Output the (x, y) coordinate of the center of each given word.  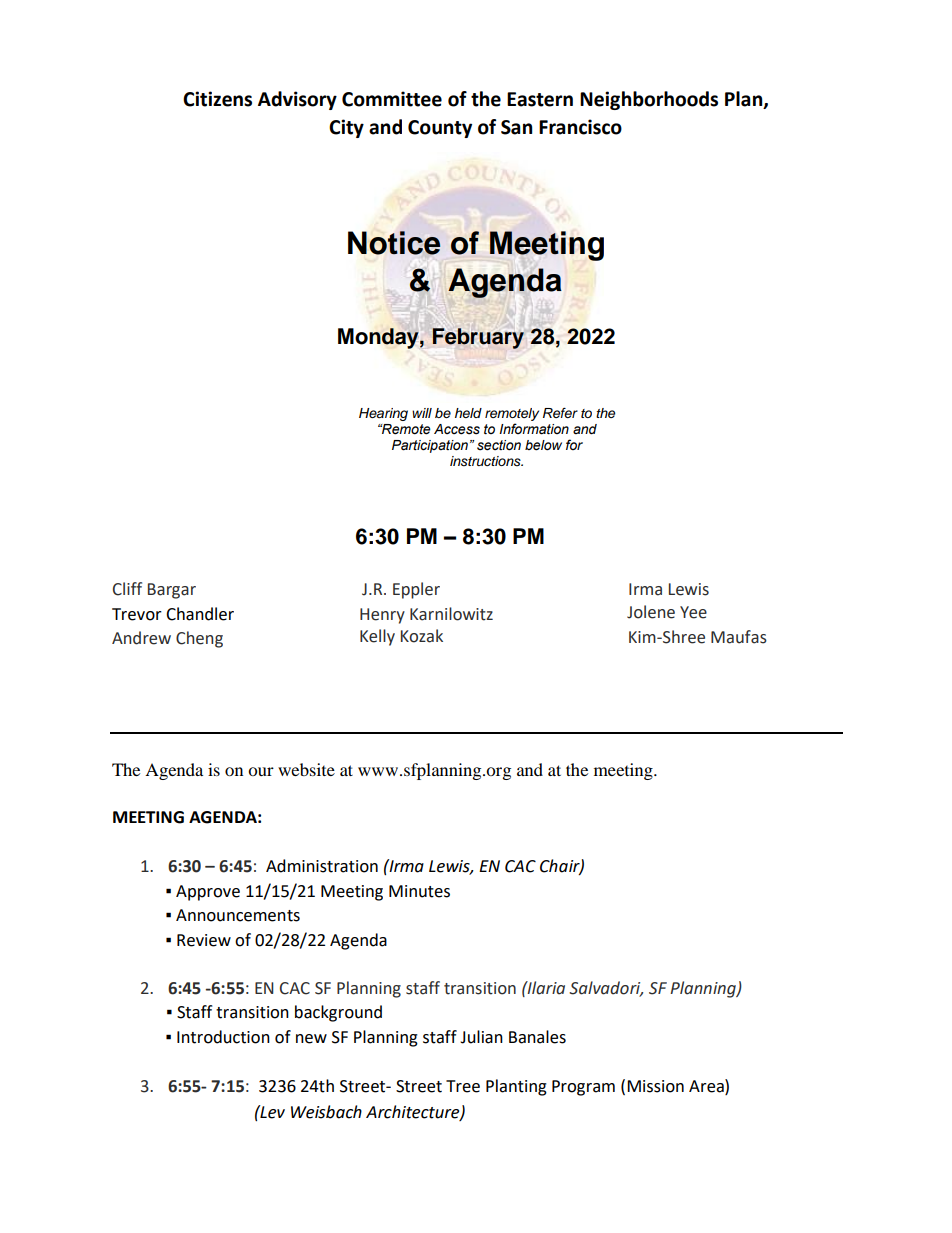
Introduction (223, 1037)
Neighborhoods (649, 100)
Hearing (383, 414)
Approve (208, 893)
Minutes (419, 891)
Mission (655, 1086)
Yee (693, 612)
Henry (382, 616)
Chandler (200, 614)
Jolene (651, 612)
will (422, 413)
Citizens (217, 99)
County (440, 129)
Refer (560, 413)
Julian (481, 1037)
